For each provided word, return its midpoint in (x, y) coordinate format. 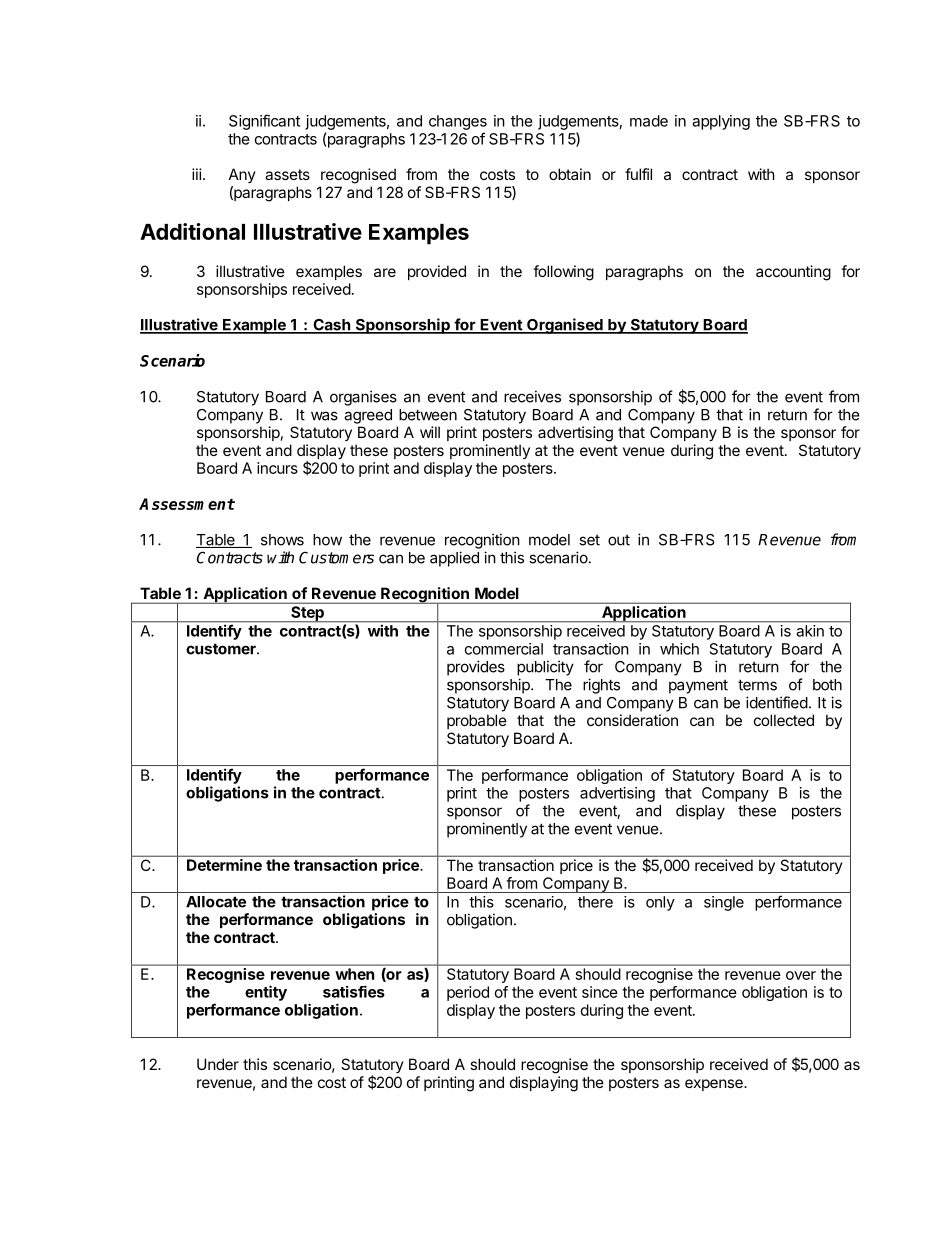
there (595, 902)
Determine (224, 865)
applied (454, 559)
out (619, 540)
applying (721, 122)
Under (218, 1064)
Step (307, 614)
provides (476, 668)
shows (282, 540)
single (724, 903)
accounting (793, 273)
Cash (331, 326)
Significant (264, 122)
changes (458, 122)
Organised (565, 326)
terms (757, 685)
